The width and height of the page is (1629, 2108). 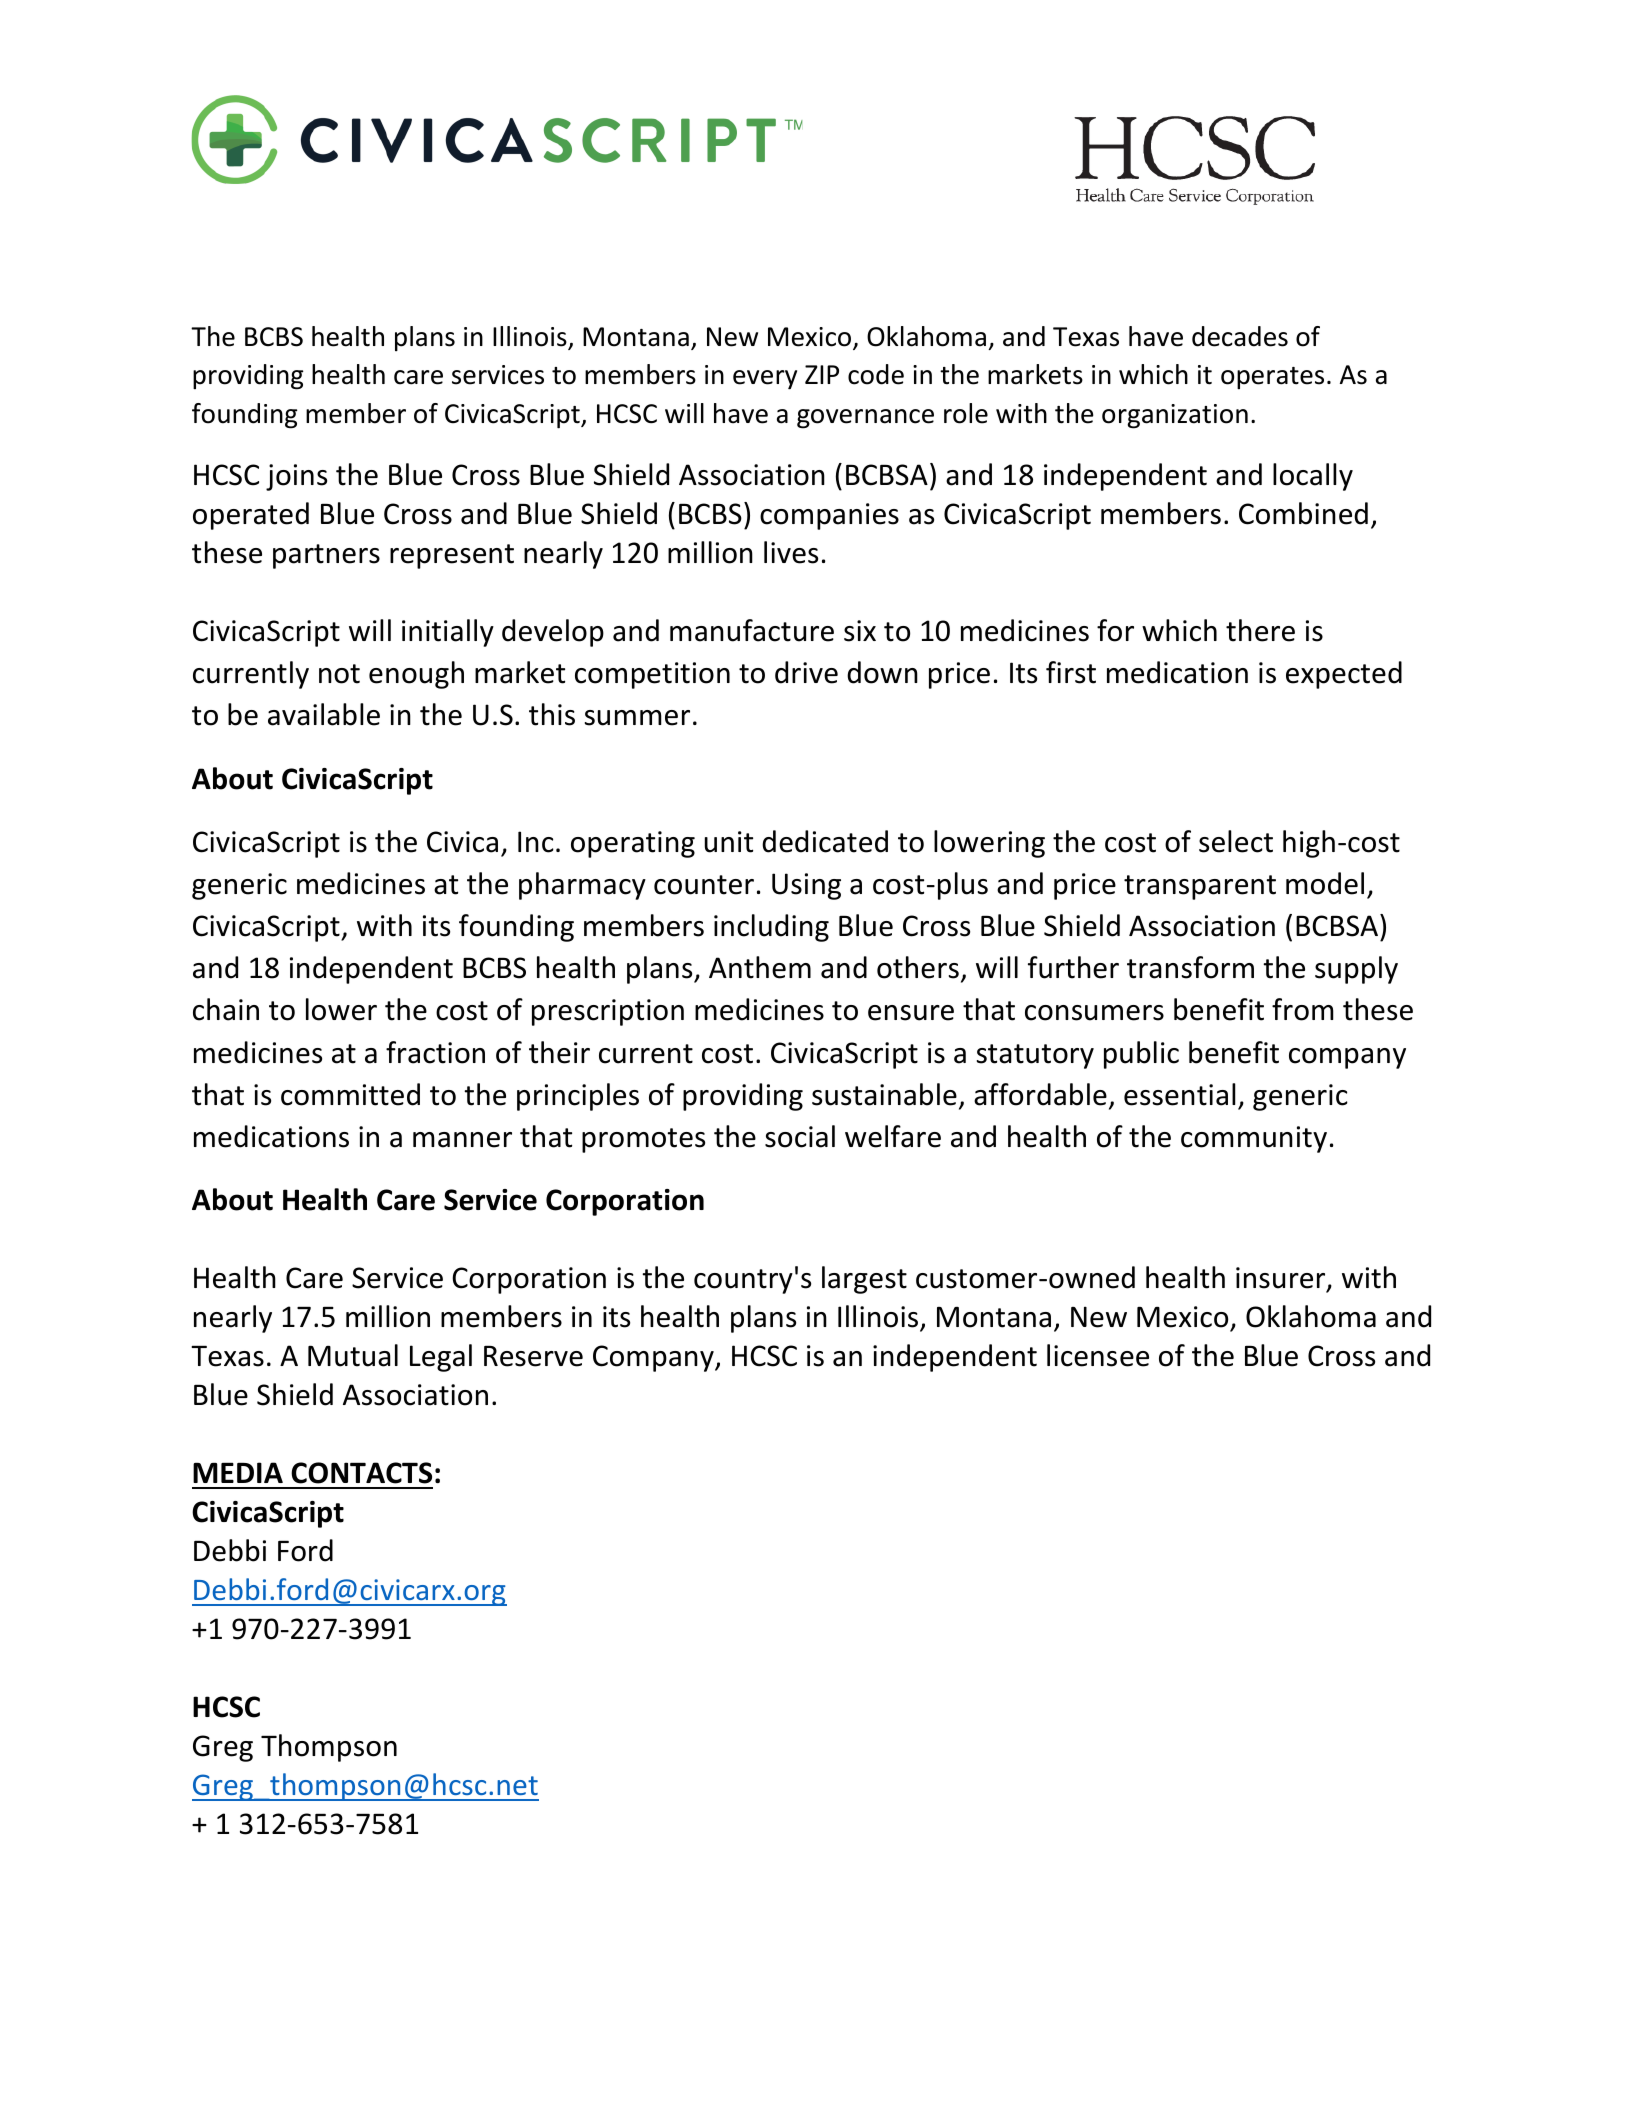 I want to click on Reserve, so click(x=533, y=1356).
